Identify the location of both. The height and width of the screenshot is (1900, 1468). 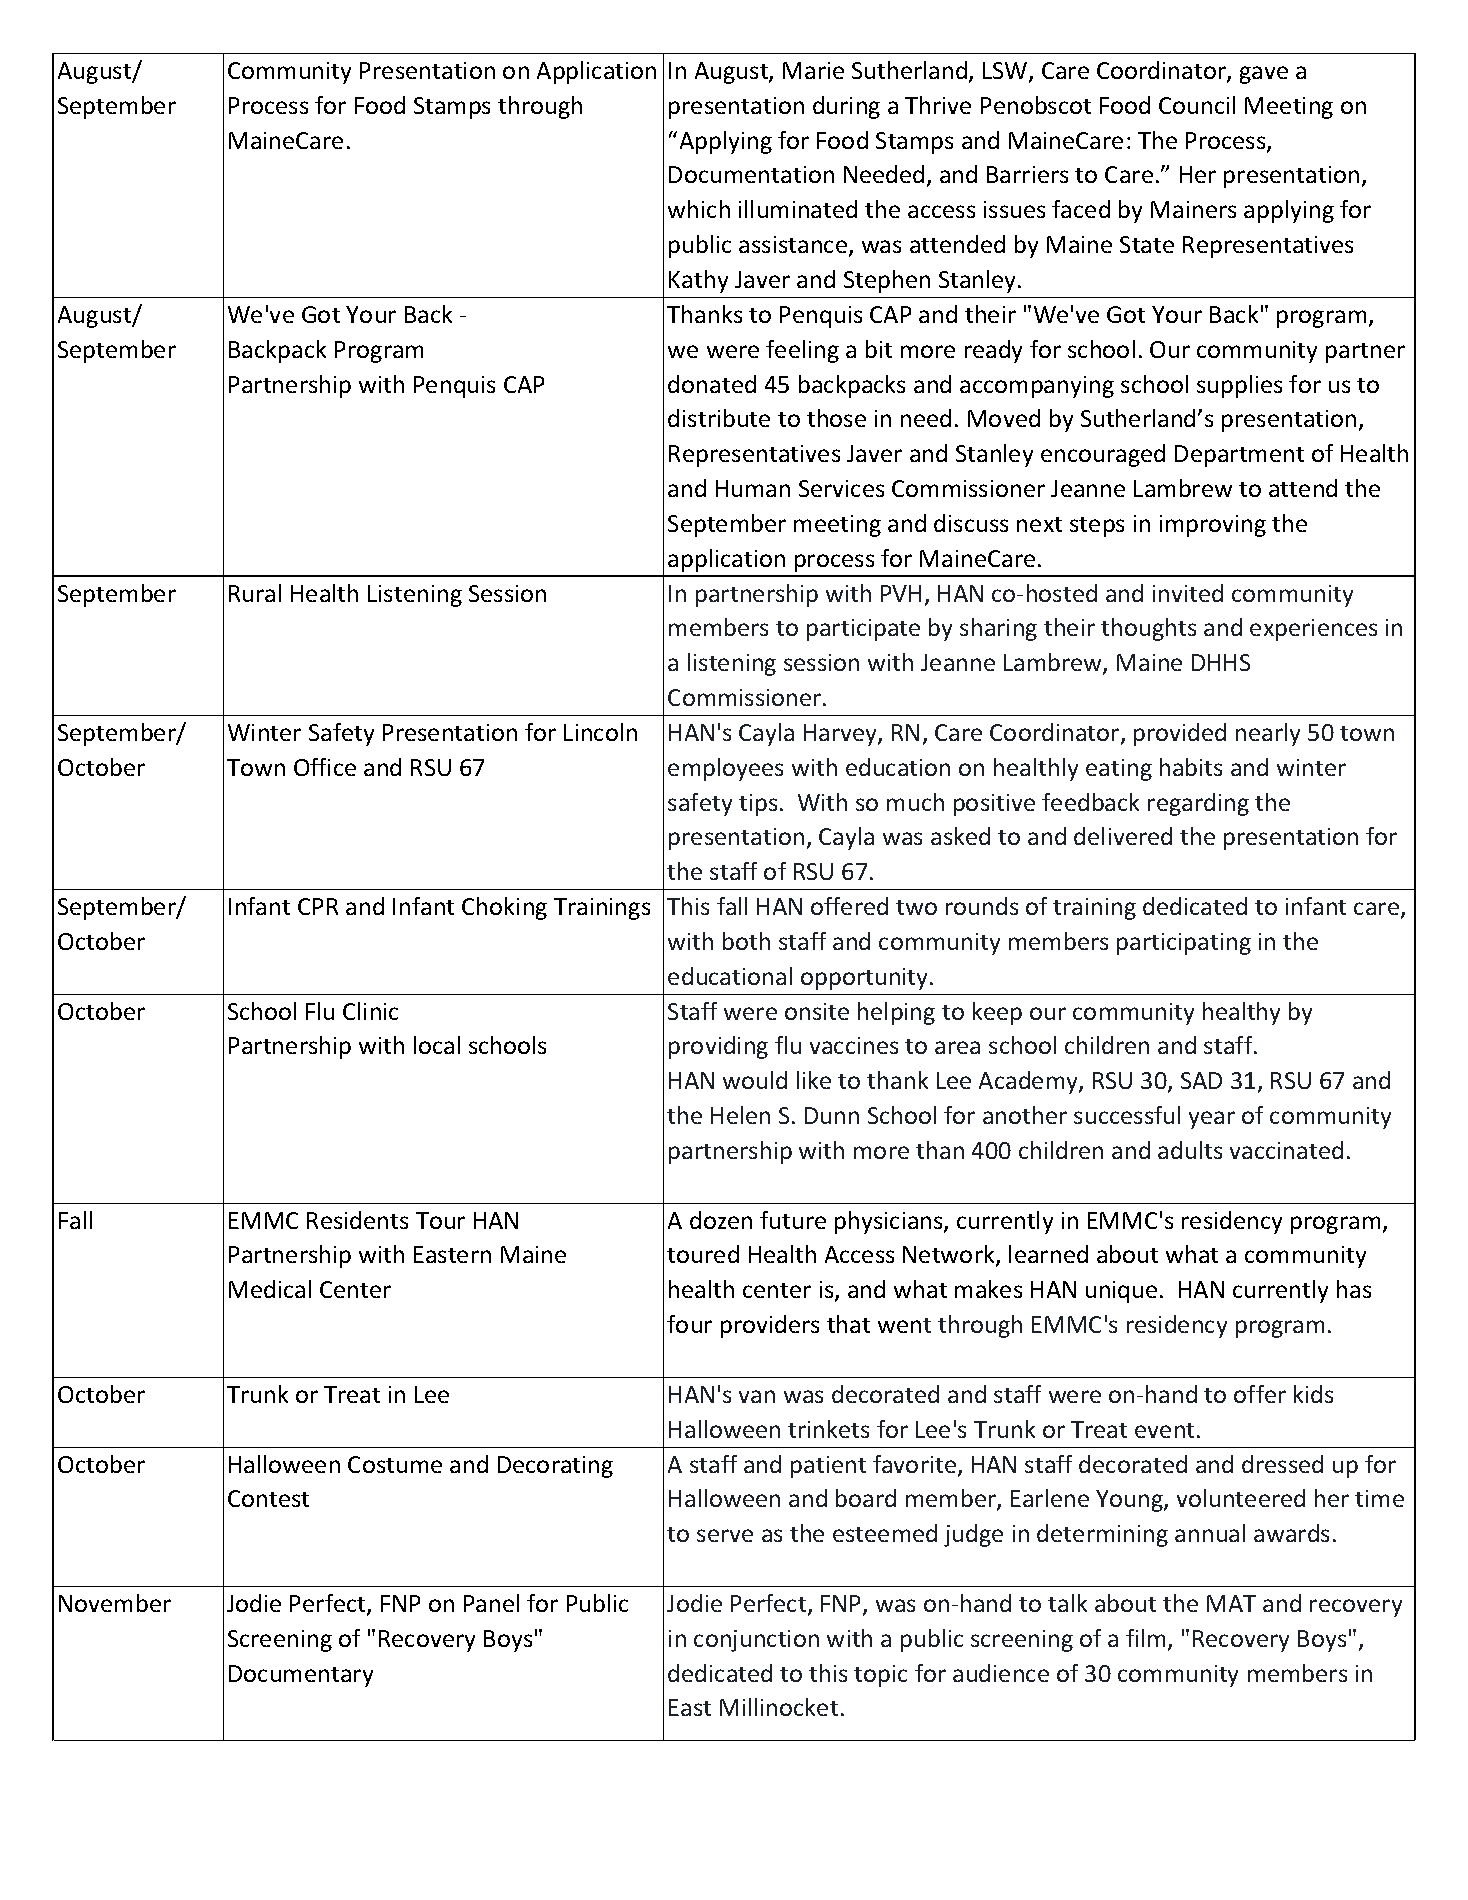
(746, 941).
